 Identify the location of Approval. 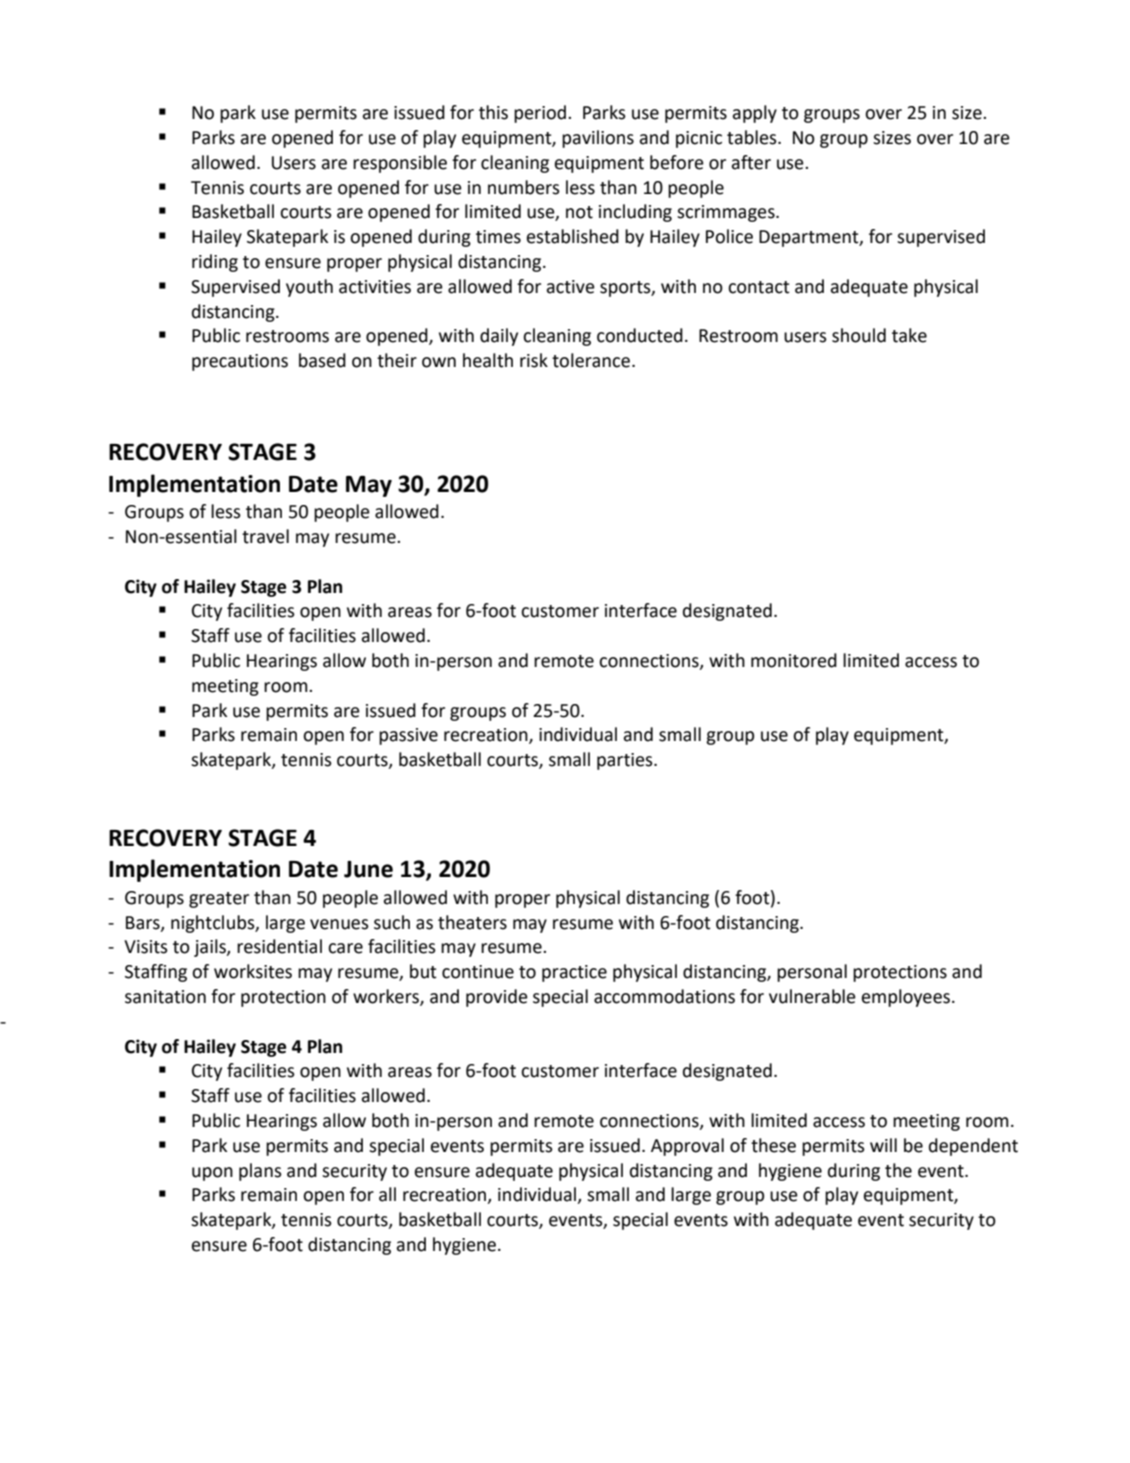
(687, 1147).
